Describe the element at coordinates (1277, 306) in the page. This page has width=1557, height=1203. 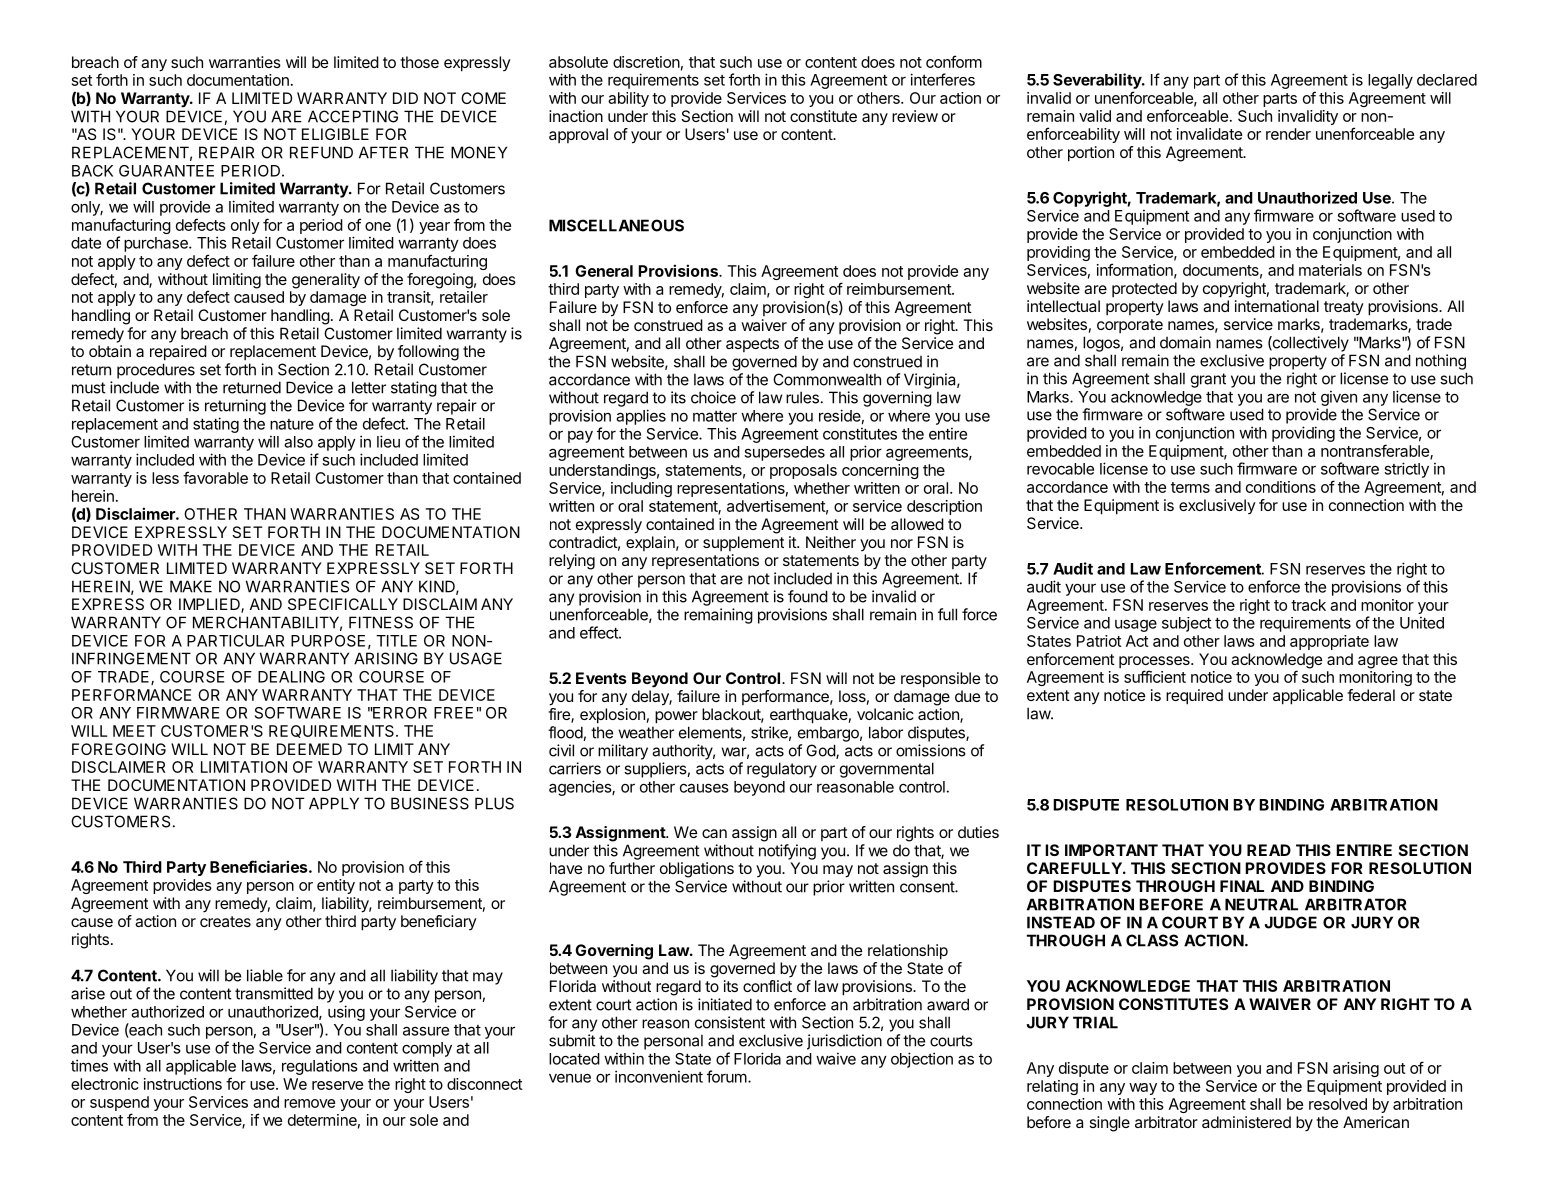
I see `international` at that location.
